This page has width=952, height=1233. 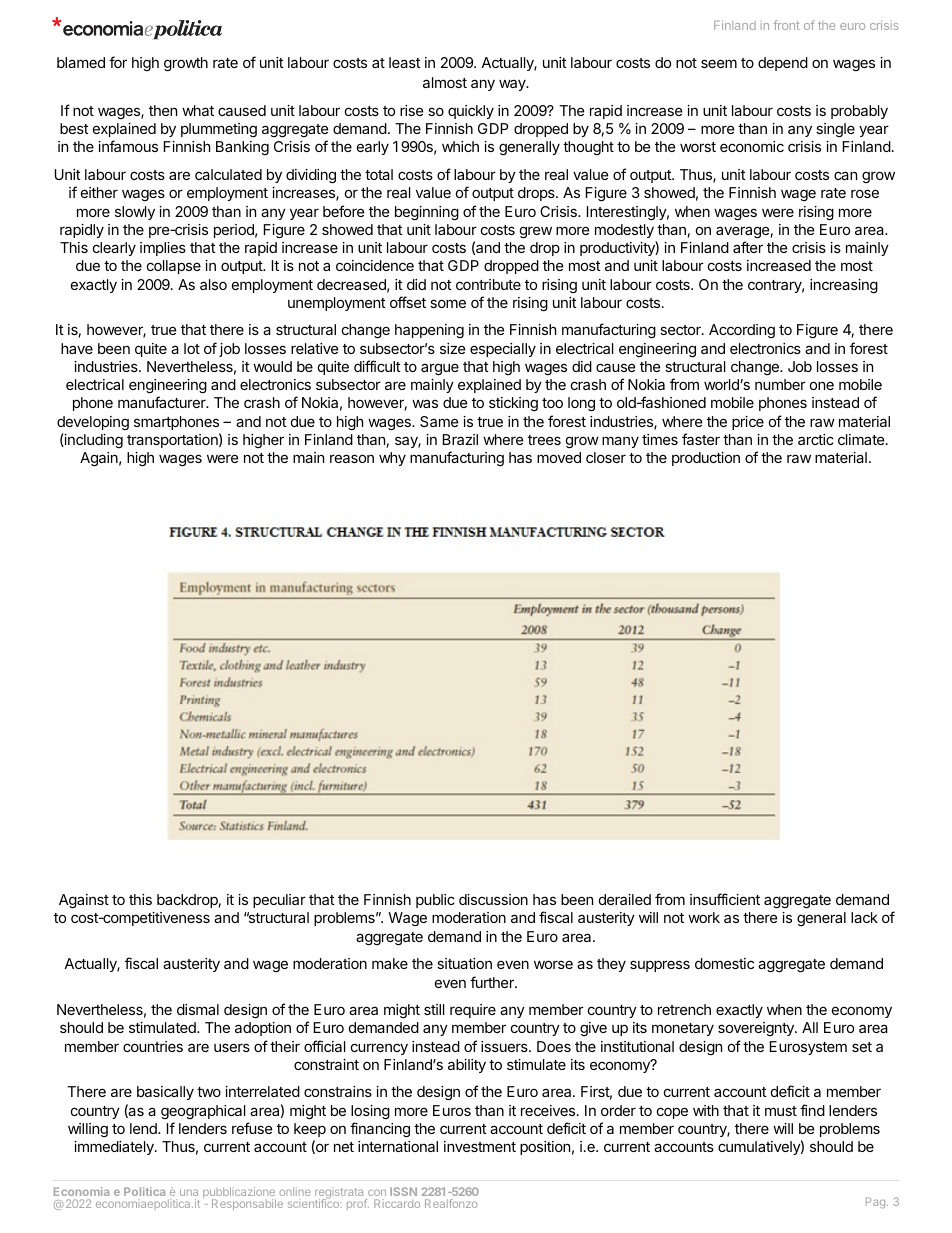 What do you see at coordinates (783, 64) in the page?
I see `depend` at bounding box center [783, 64].
